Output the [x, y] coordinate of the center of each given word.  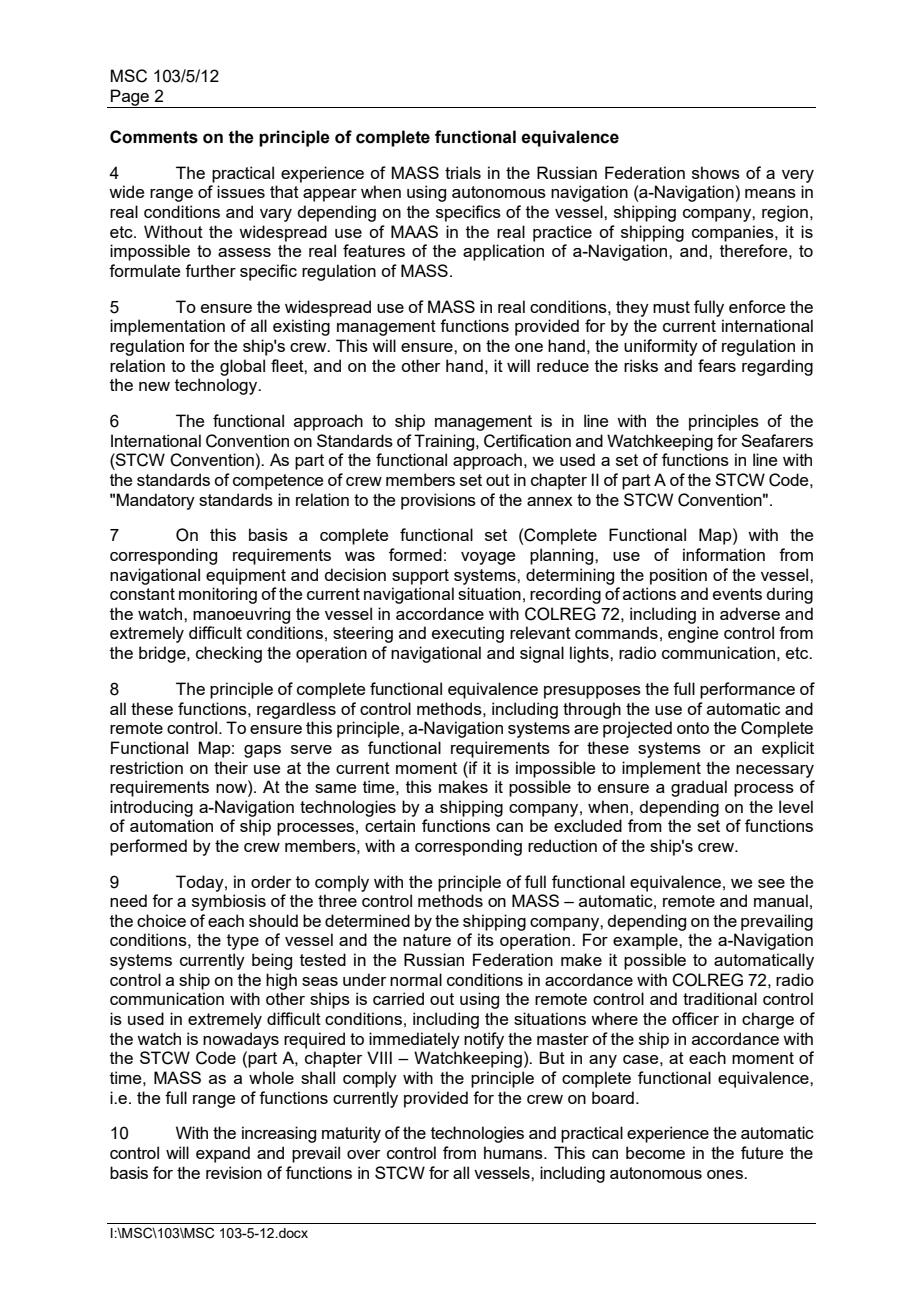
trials [463, 172]
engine [693, 634]
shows [716, 172]
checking [229, 654]
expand [223, 1154]
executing [468, 634]
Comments [154, 137]
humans [514, 1152]
